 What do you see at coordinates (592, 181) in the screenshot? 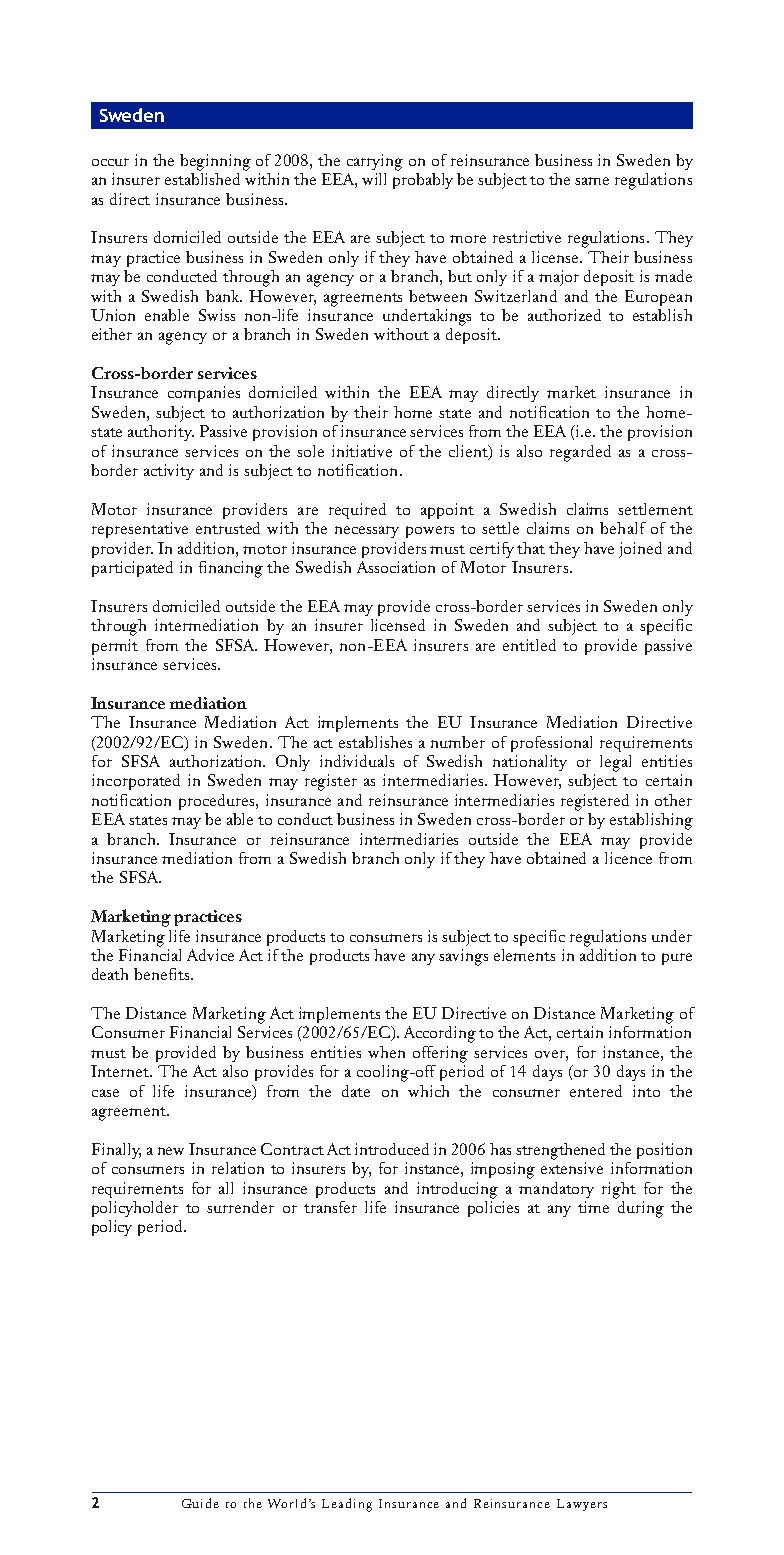
I see `same` at bounding box center [592, 181].
